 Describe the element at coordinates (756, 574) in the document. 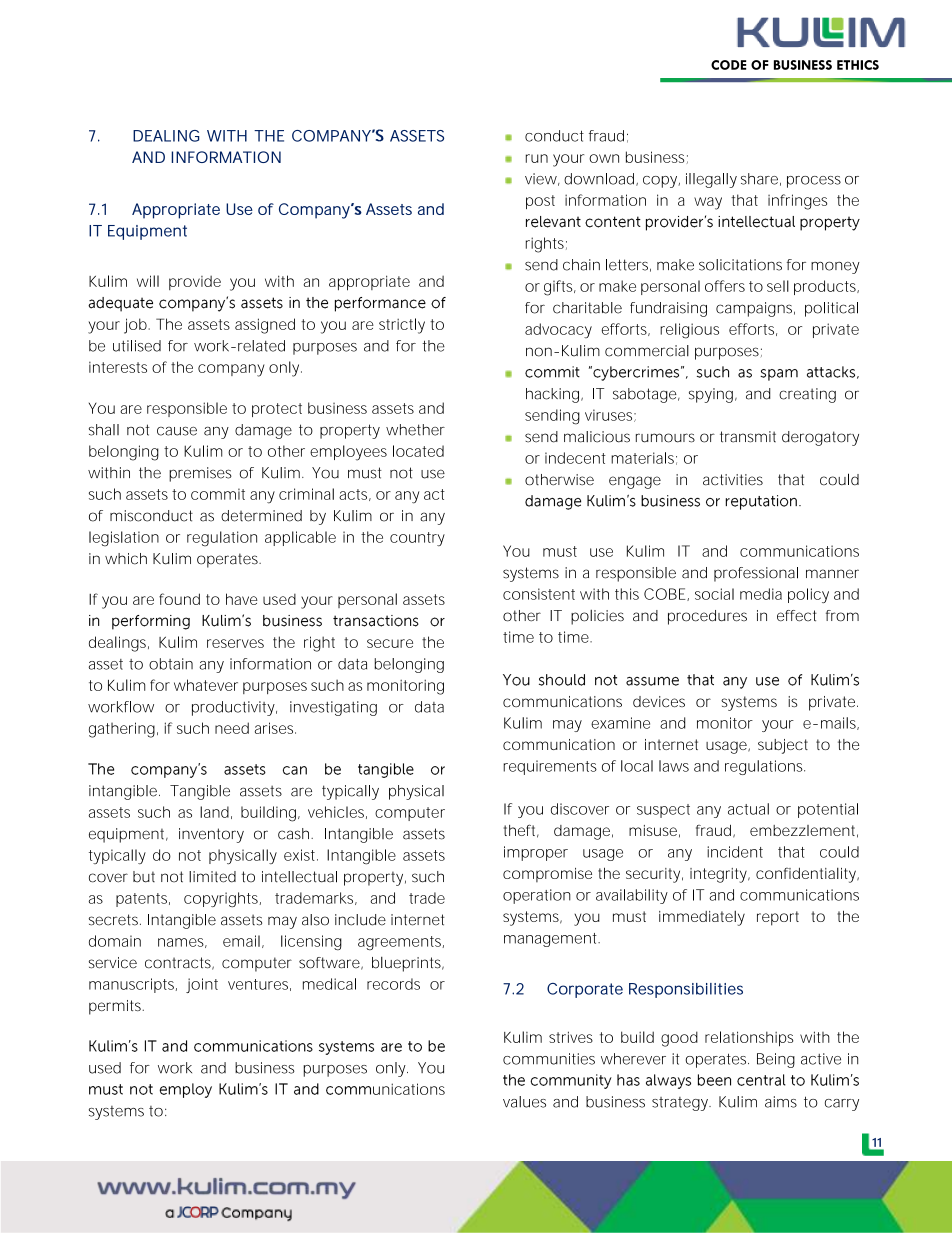

I see `professional` at that location.
